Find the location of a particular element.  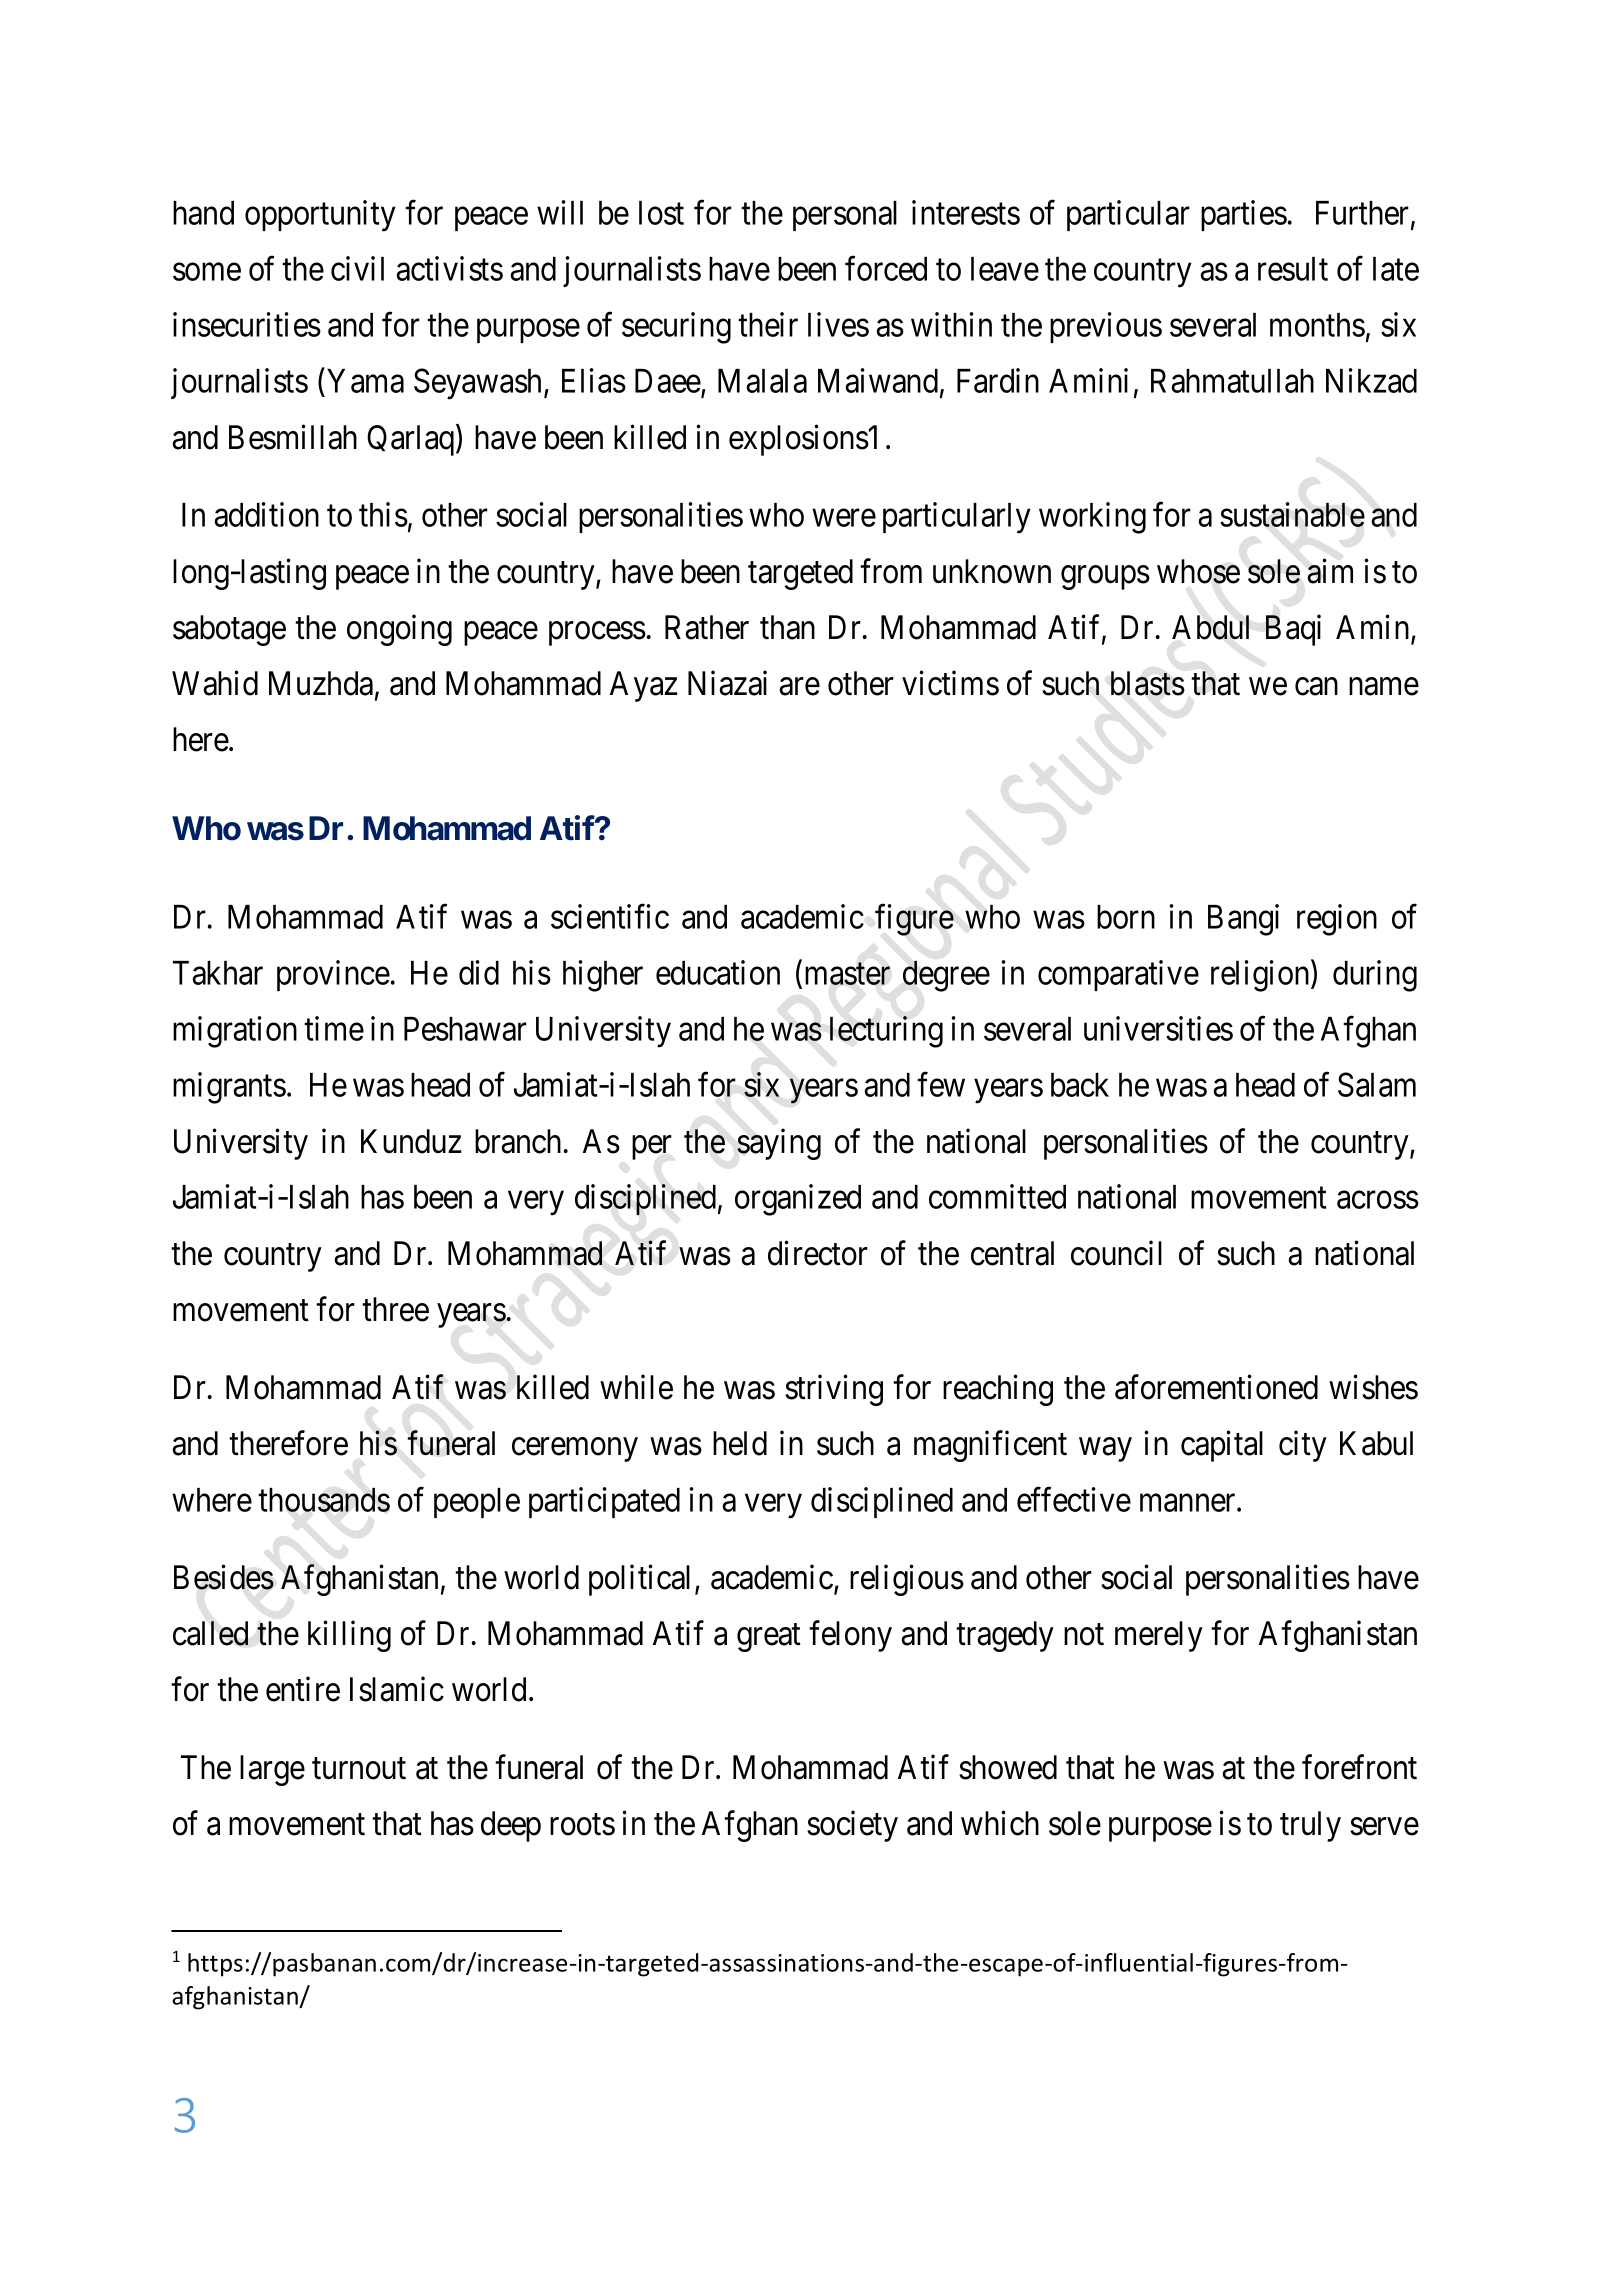

truly is located at coordinates (1310, 1826).
